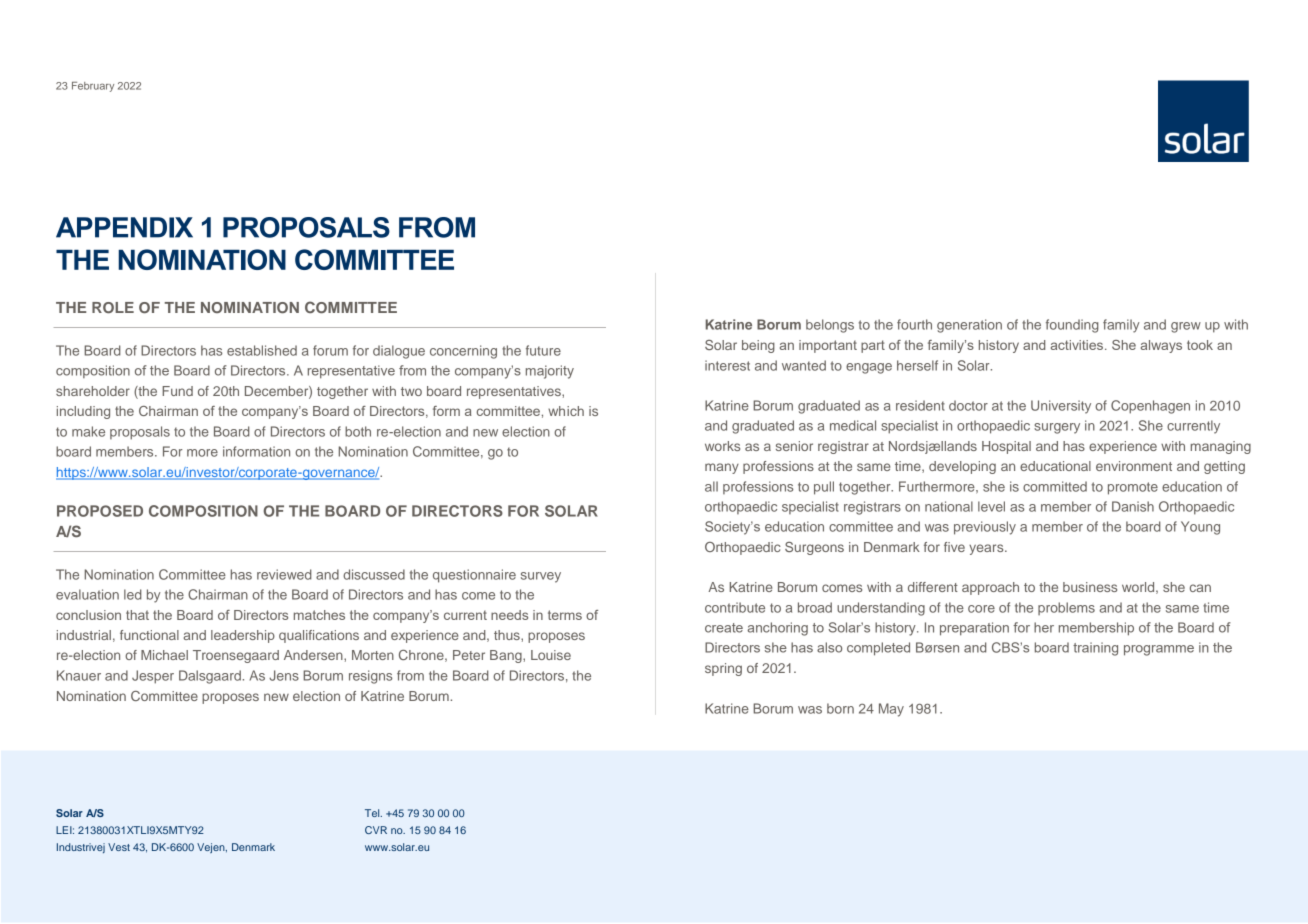  What do you see at coordinates (1078, 345) in the screenshot?
I see `activities` at bounding box center [1078, 345].
